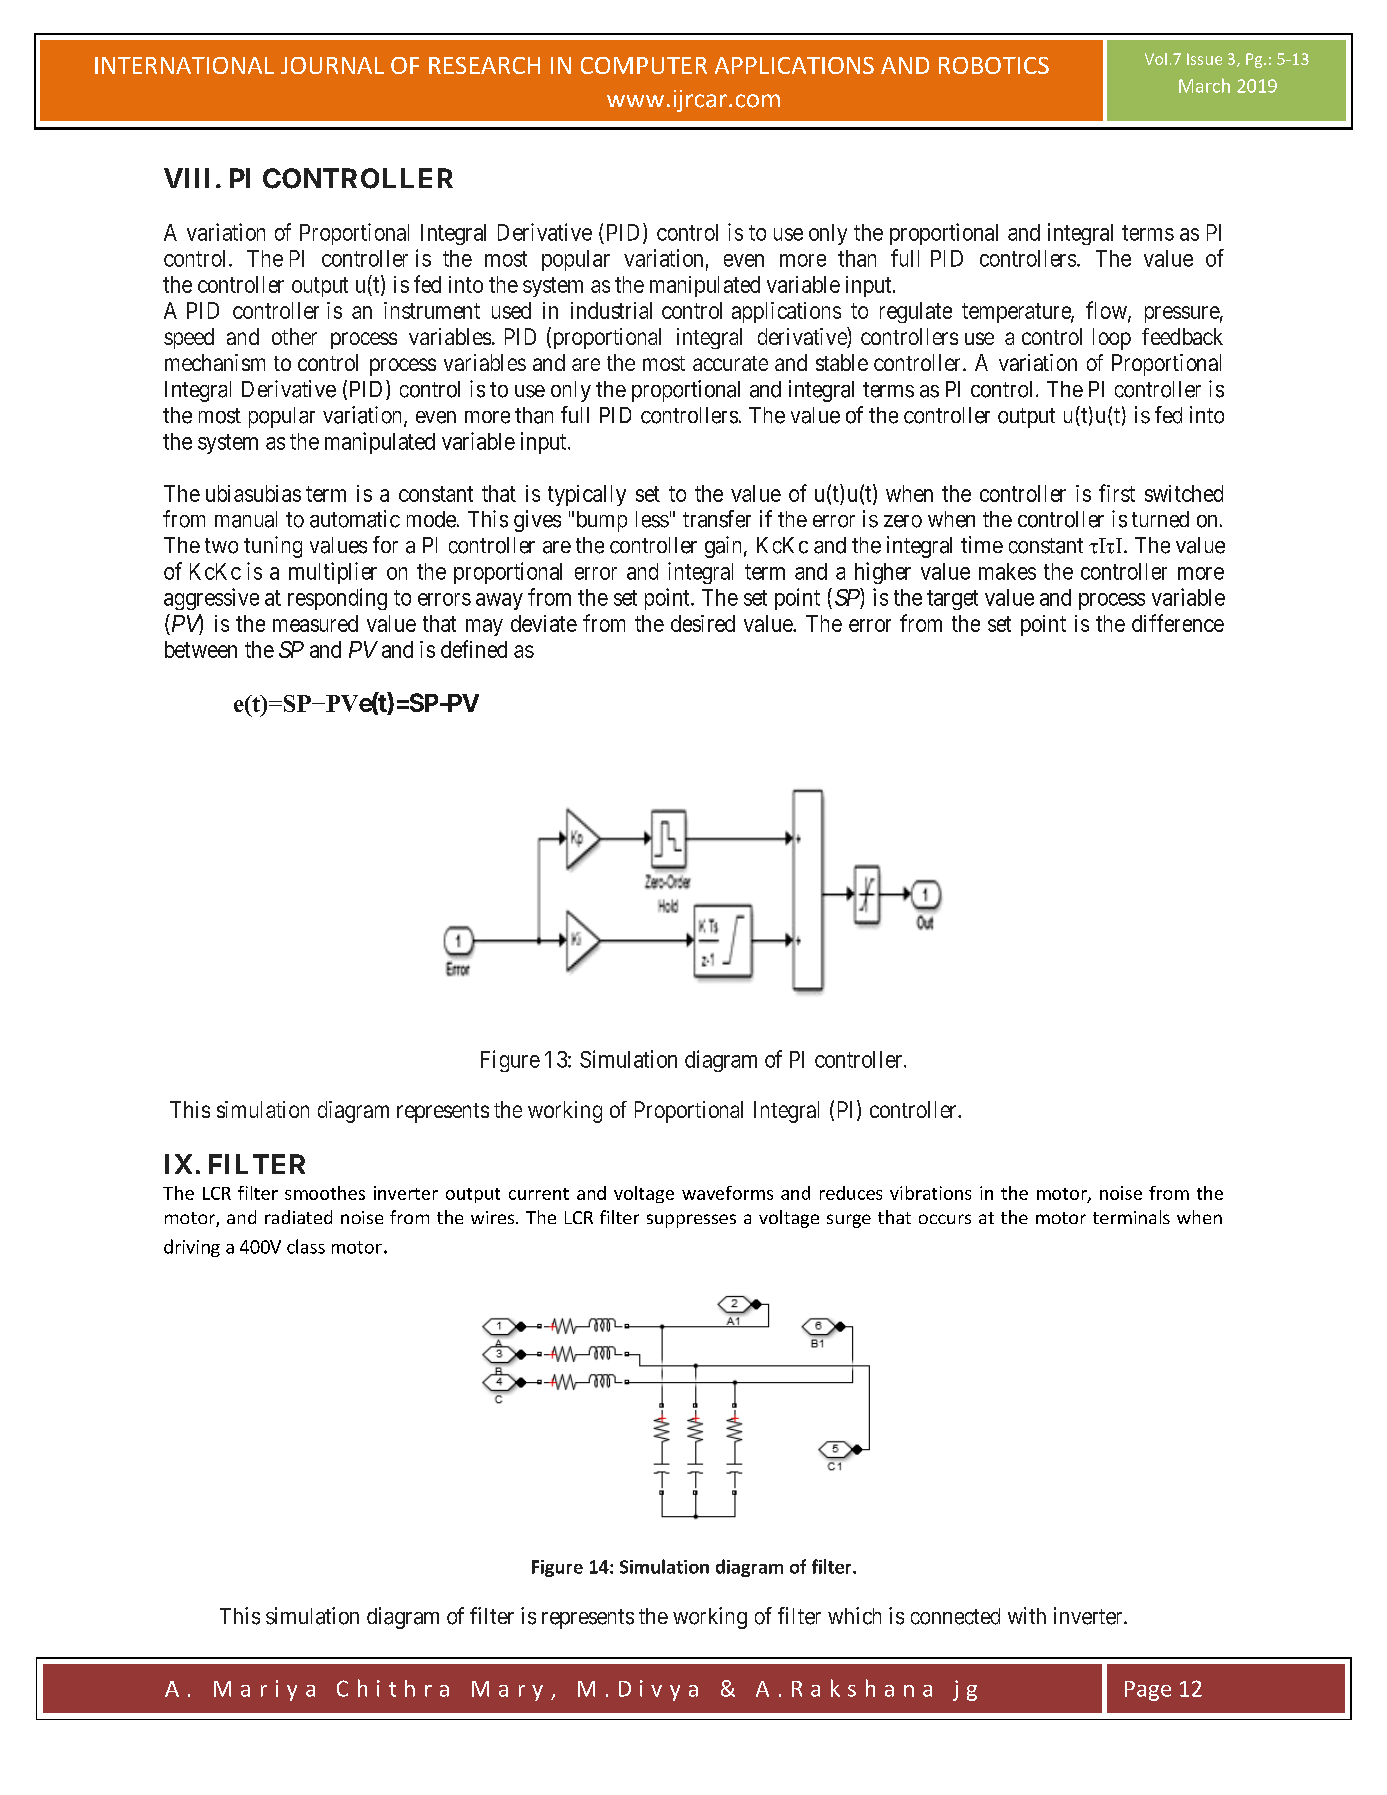 The width and height of the image is (1387, 1795). I want to click on COMPUTER, so click(644, 65).
